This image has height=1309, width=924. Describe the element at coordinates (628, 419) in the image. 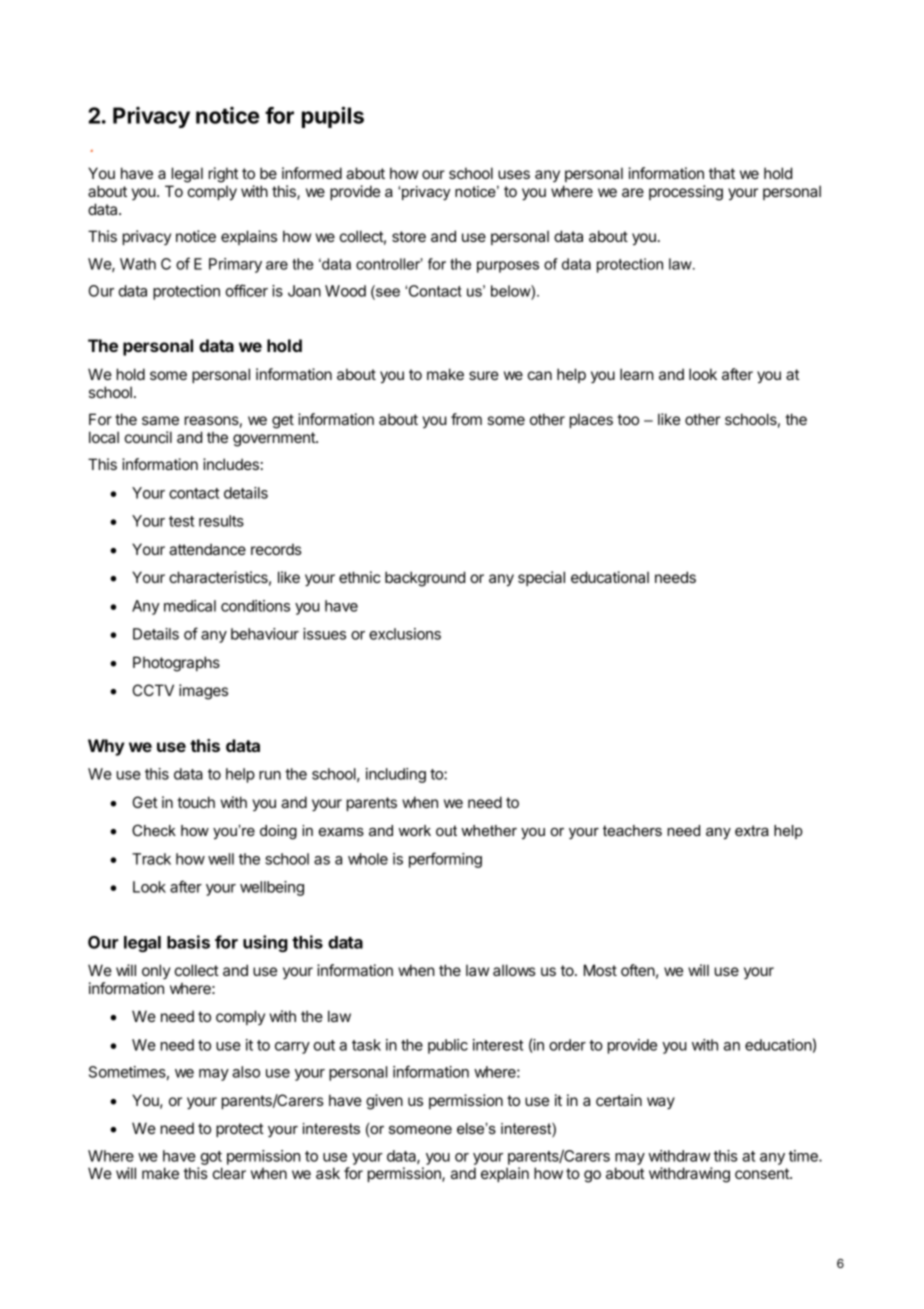

I see `too` at that location.
